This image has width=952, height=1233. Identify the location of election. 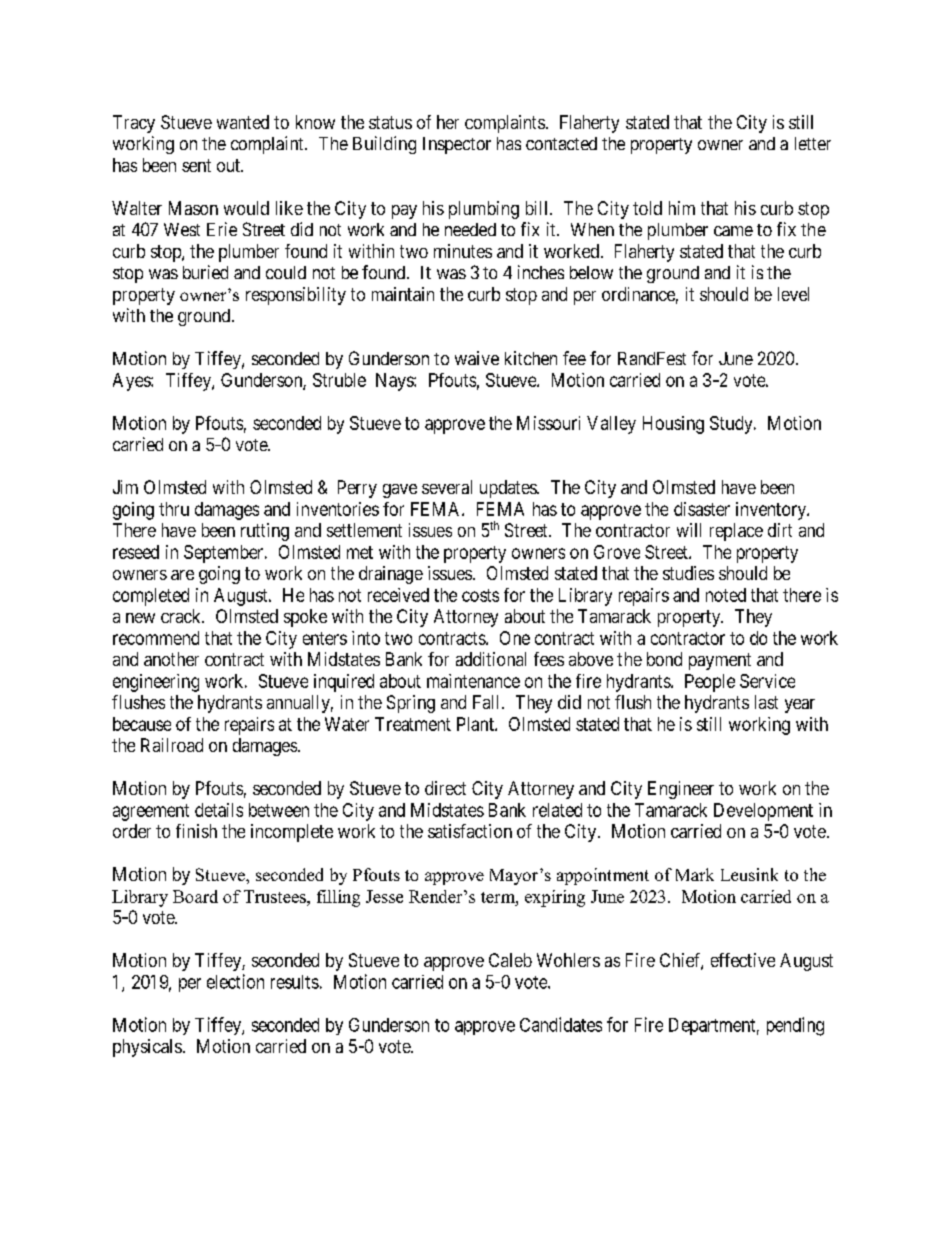
(235, 981).
